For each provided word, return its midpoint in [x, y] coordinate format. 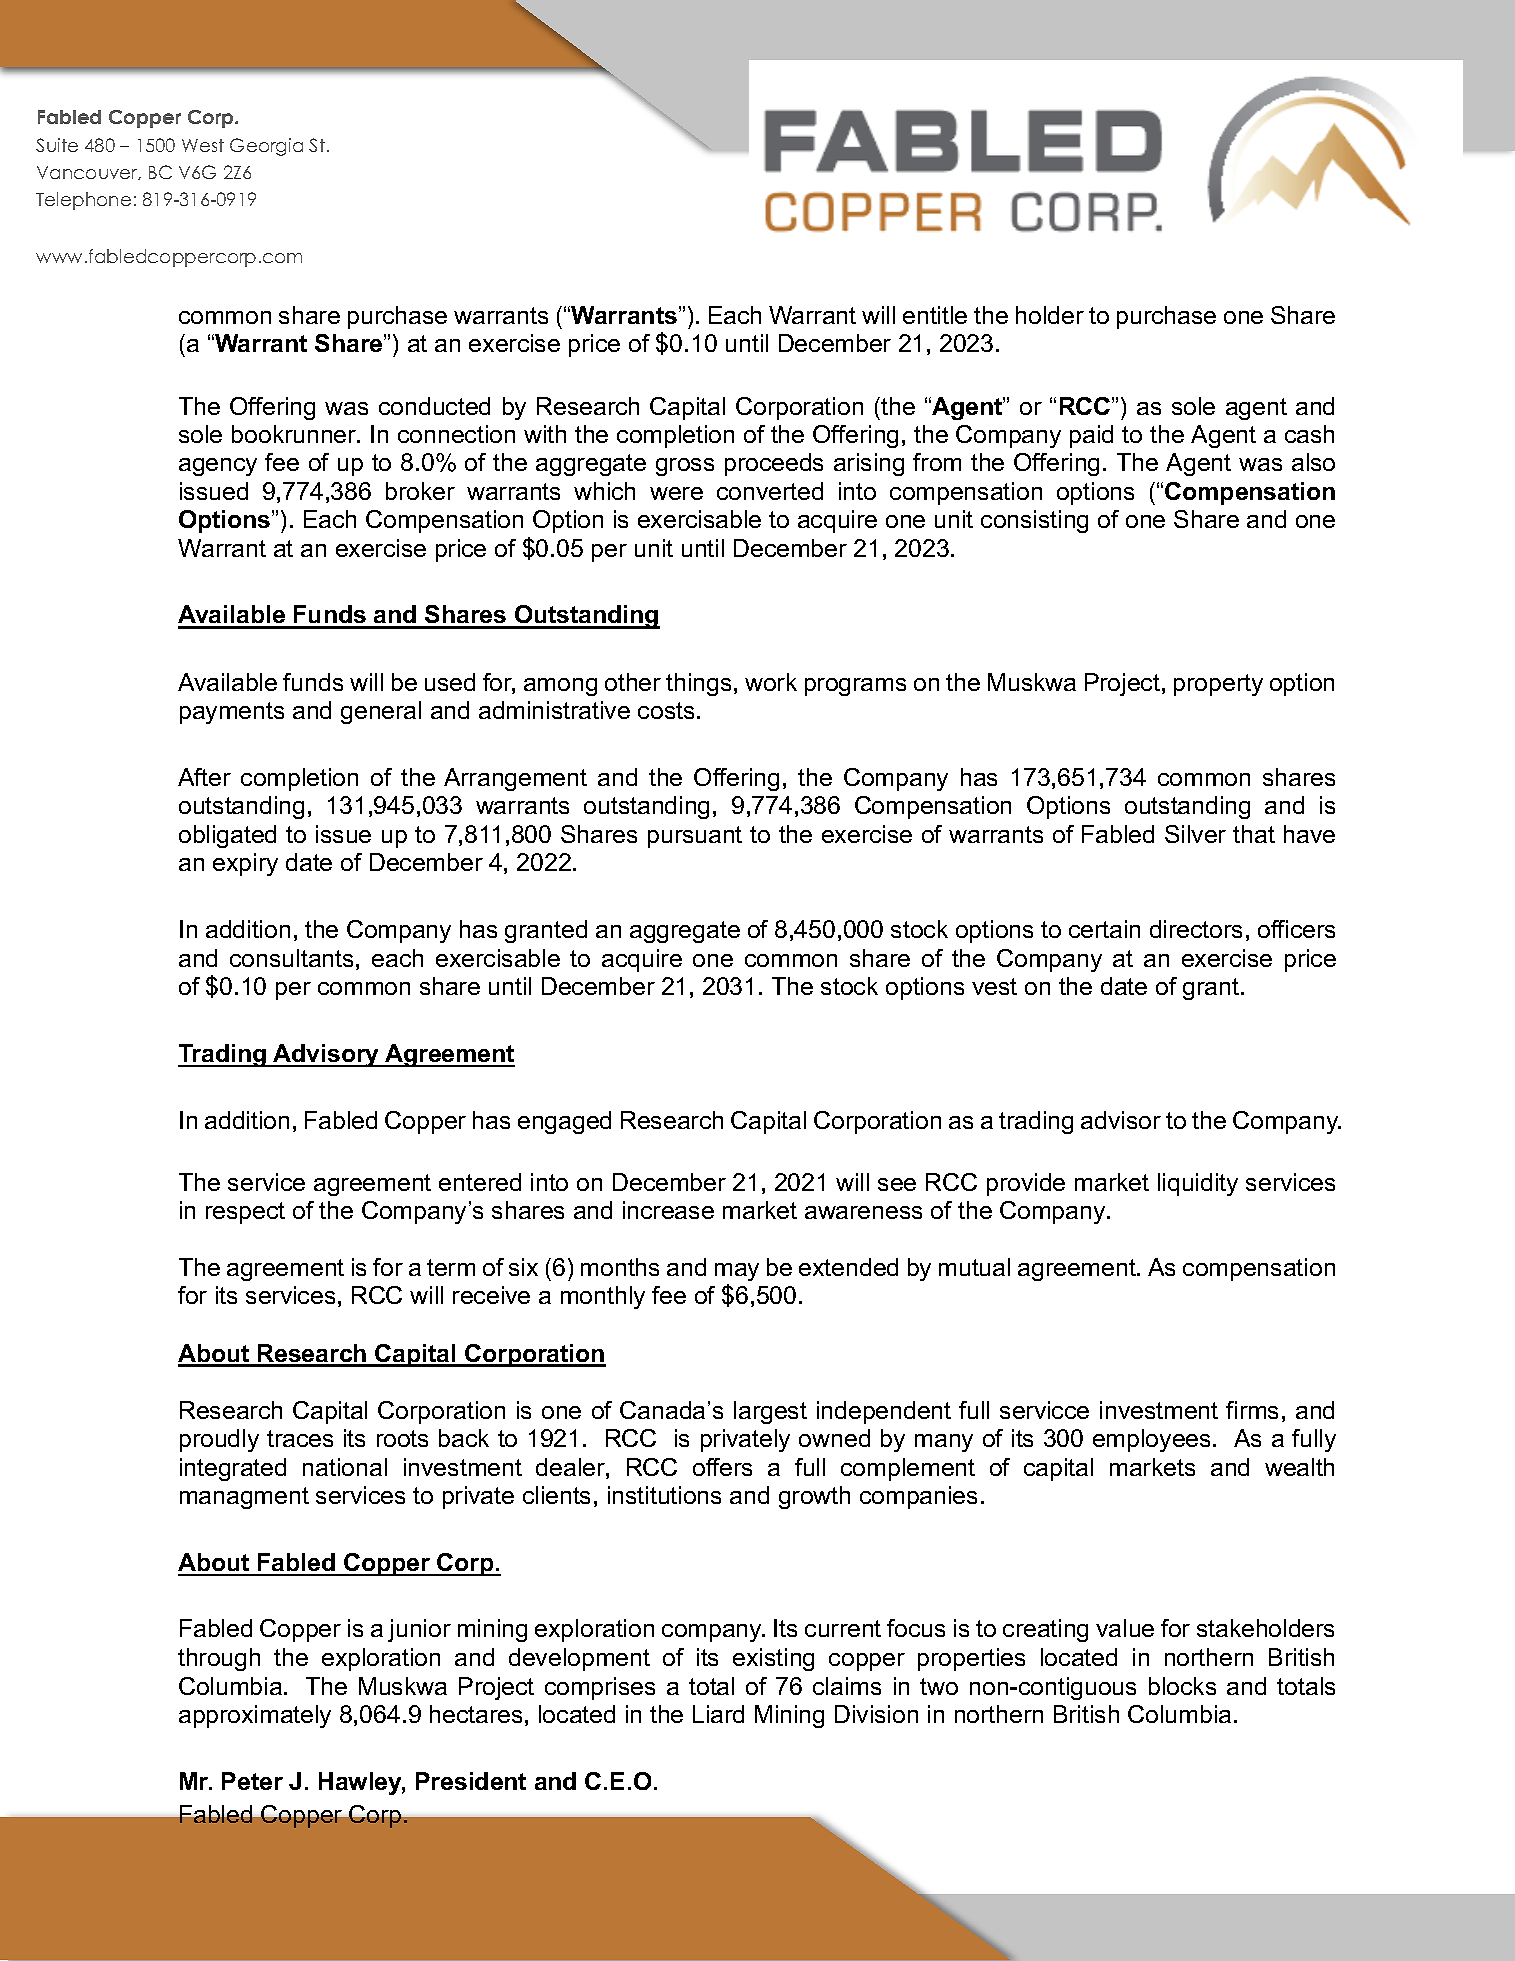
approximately [255, 1716]
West [203, 145]
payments [232, 713]
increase [668, 1210]
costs [666, 710]
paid [1091, 436]
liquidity [1198, 1184]
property [1218, 685]
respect [245, 1213]
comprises [600, 1688]
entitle [935, 315]
